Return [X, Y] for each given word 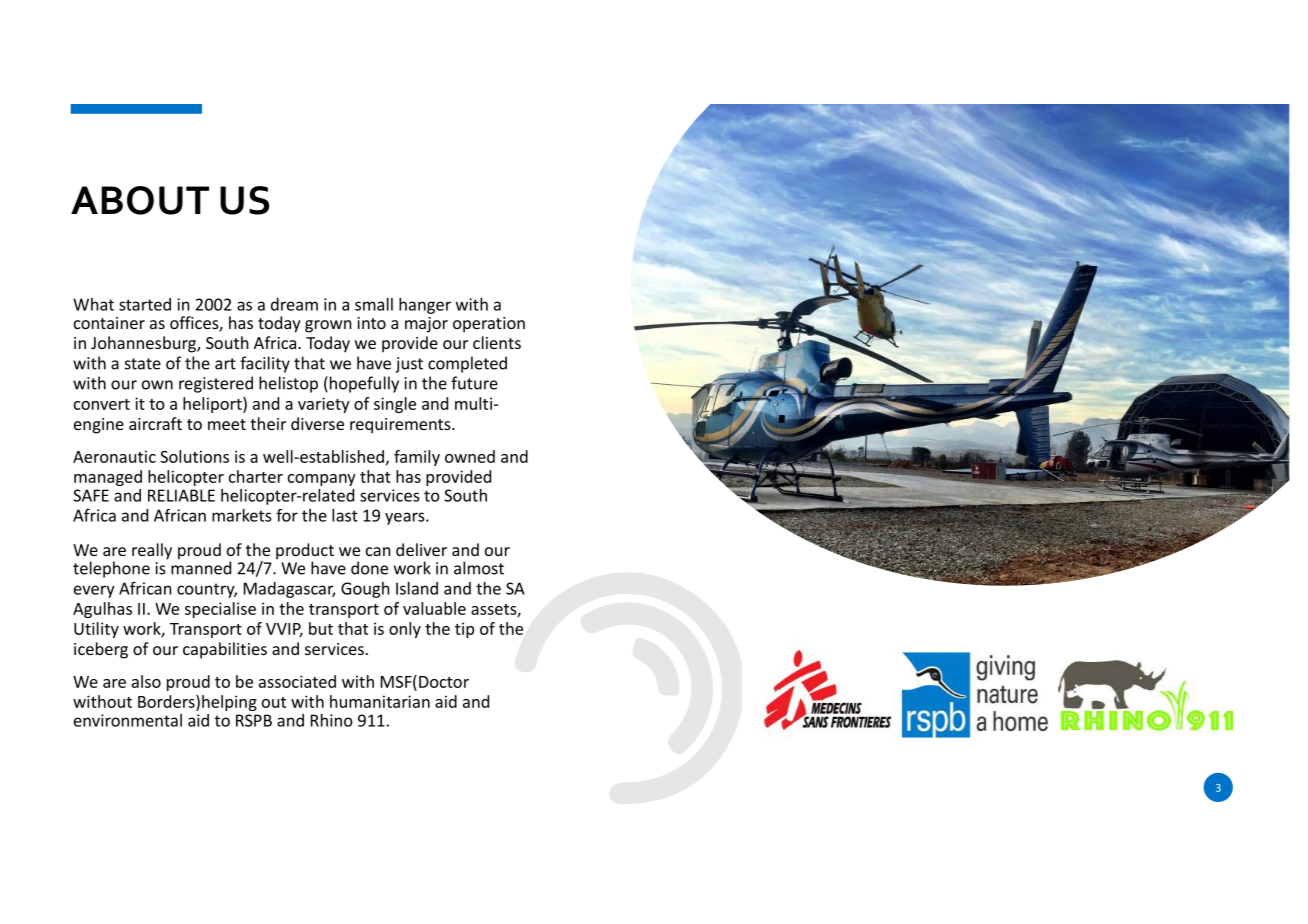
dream [294, 304]
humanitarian [380, 701]
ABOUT [140, 200]
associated [297, 681]
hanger [425, 306]
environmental [128, 720]
